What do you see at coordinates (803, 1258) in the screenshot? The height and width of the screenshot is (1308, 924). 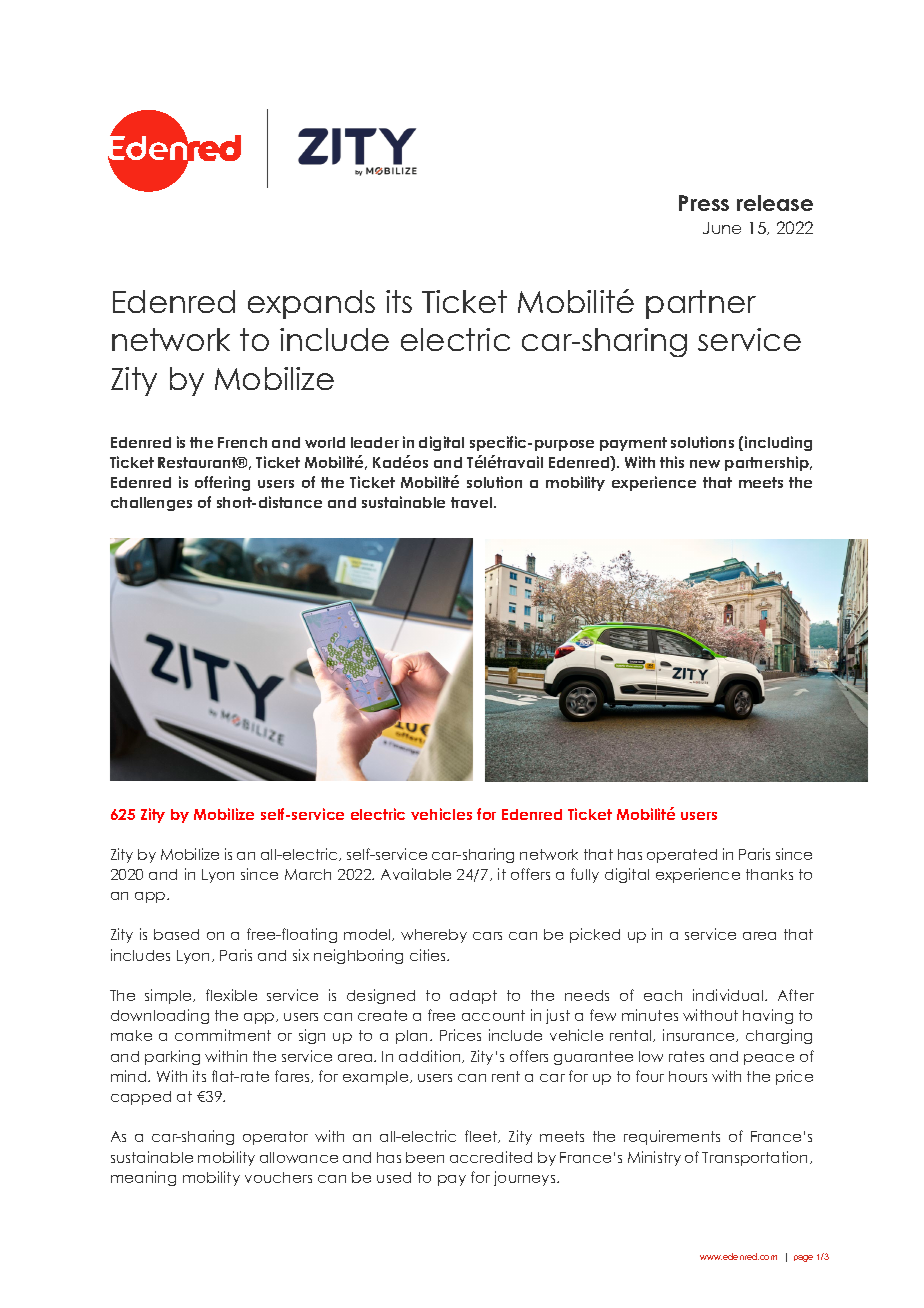 I see `page` at bounding box center [803, 1258].
